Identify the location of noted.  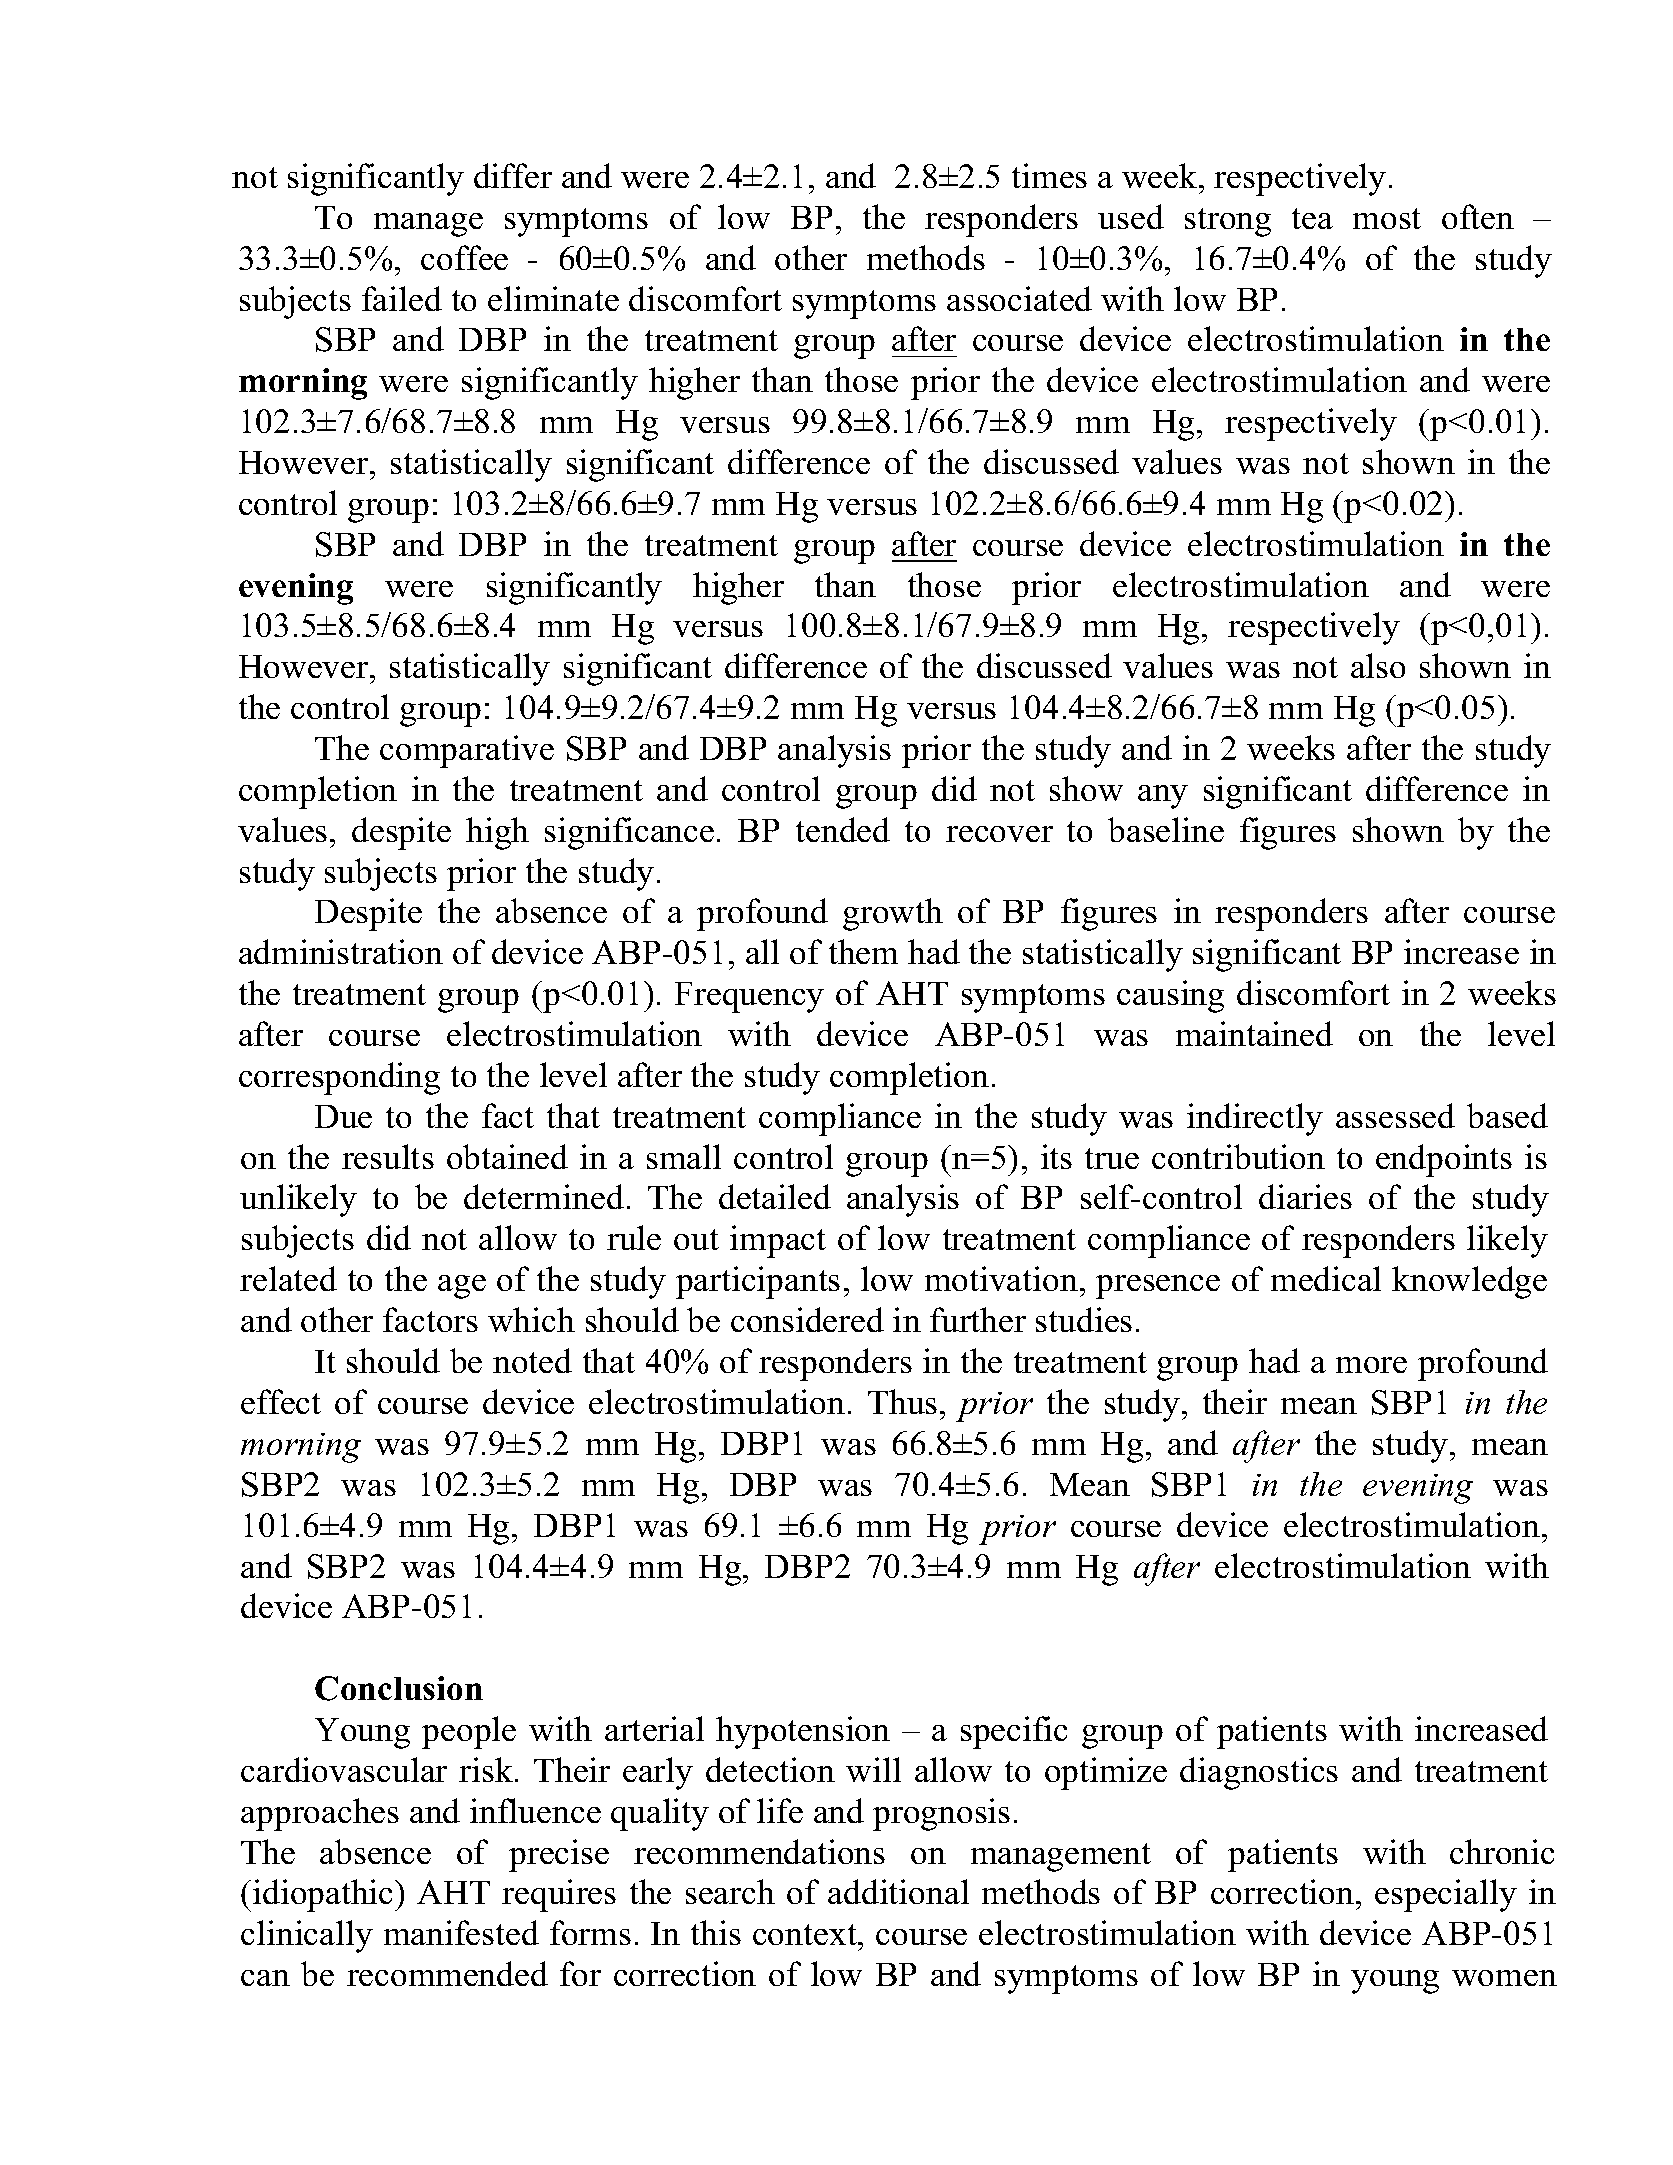
(532, 1360).
